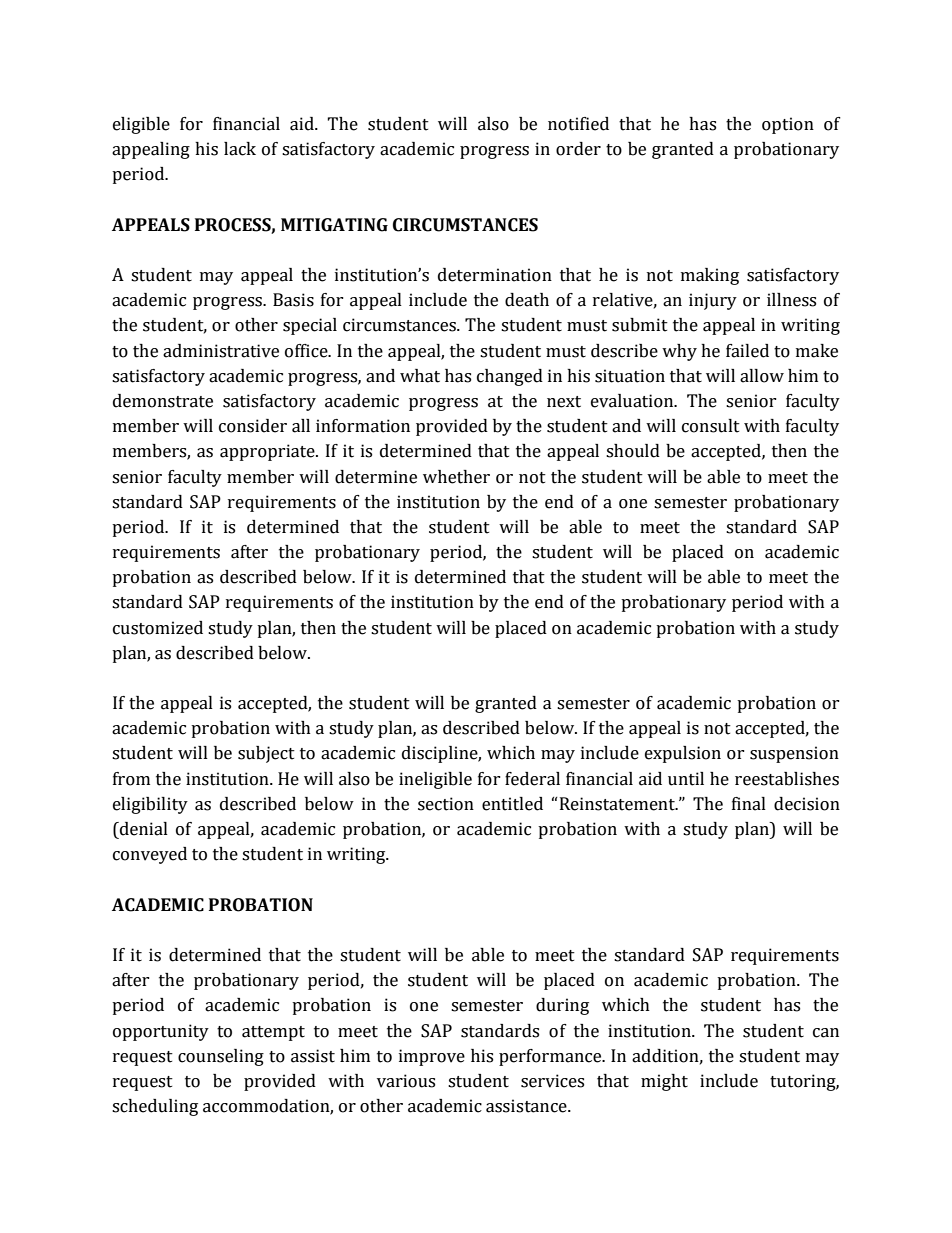 This document has width=952, height=1233. Describe the element at coordinates (788, 125) in the document. I see `option` at that location.
